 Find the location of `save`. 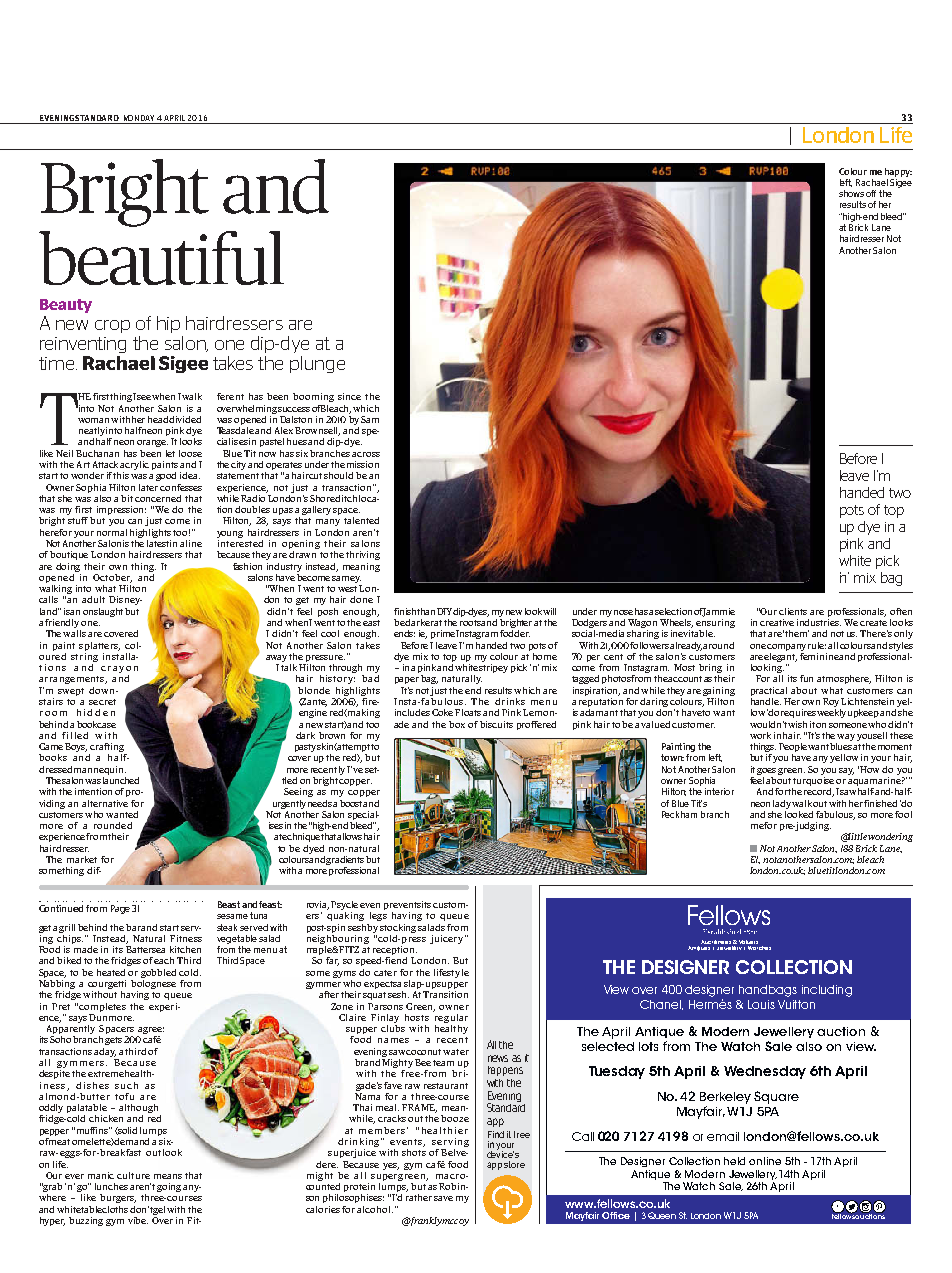

save is located at coordinates (443, 1198).
